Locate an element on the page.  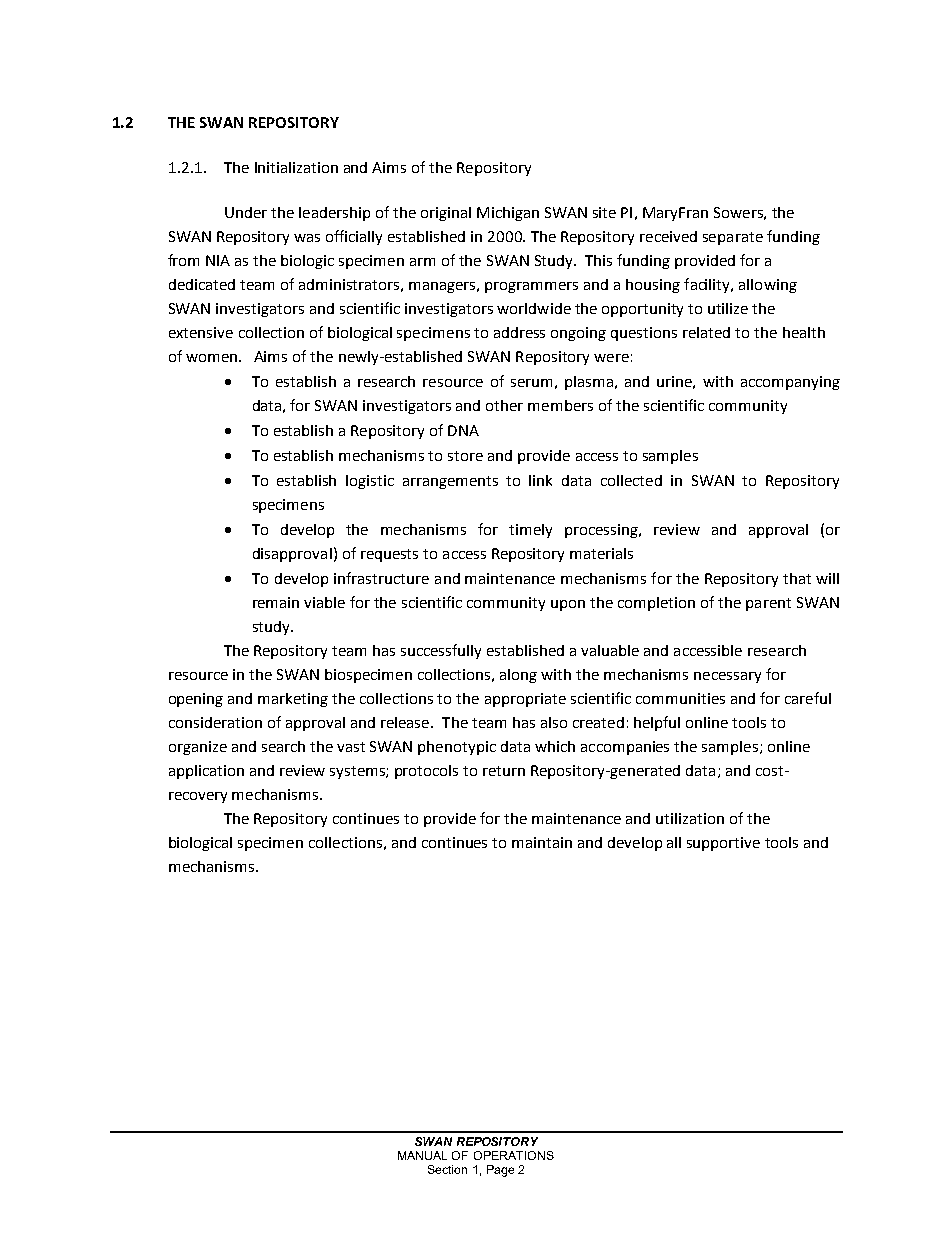
separate is located at coordinates (733, 238).
